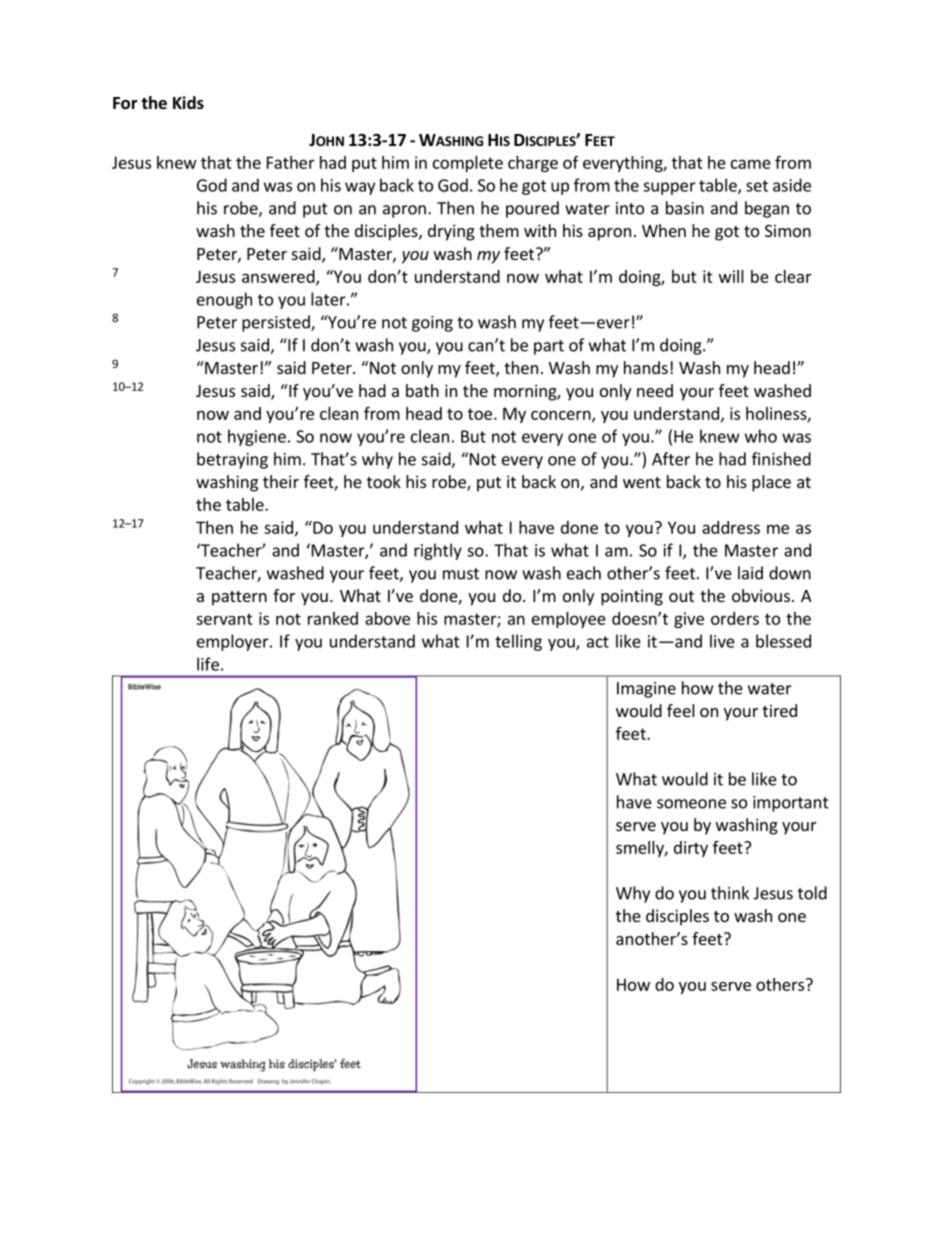 This image has height=1233, width=952. What do you see at coordinates (277, 323) in the image?
I see `persisted` at bounding box center [277, 323].
